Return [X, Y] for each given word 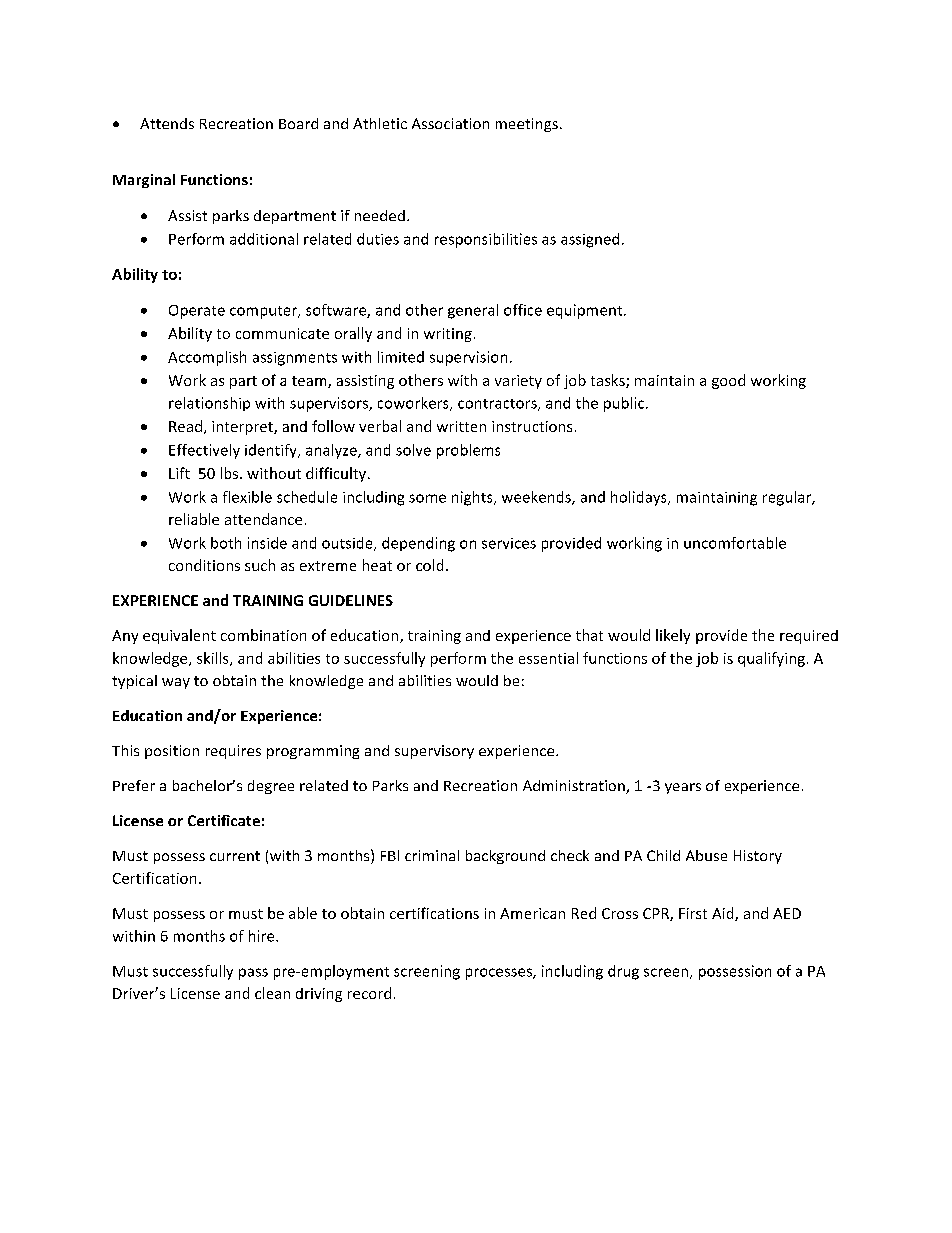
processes [500, 974]
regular [788, 498]
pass [253, 974]
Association [450, 123]
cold [429, 565]
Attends [167, 123]
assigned [590, 240]
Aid [724, 914]
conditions [204, 565]
